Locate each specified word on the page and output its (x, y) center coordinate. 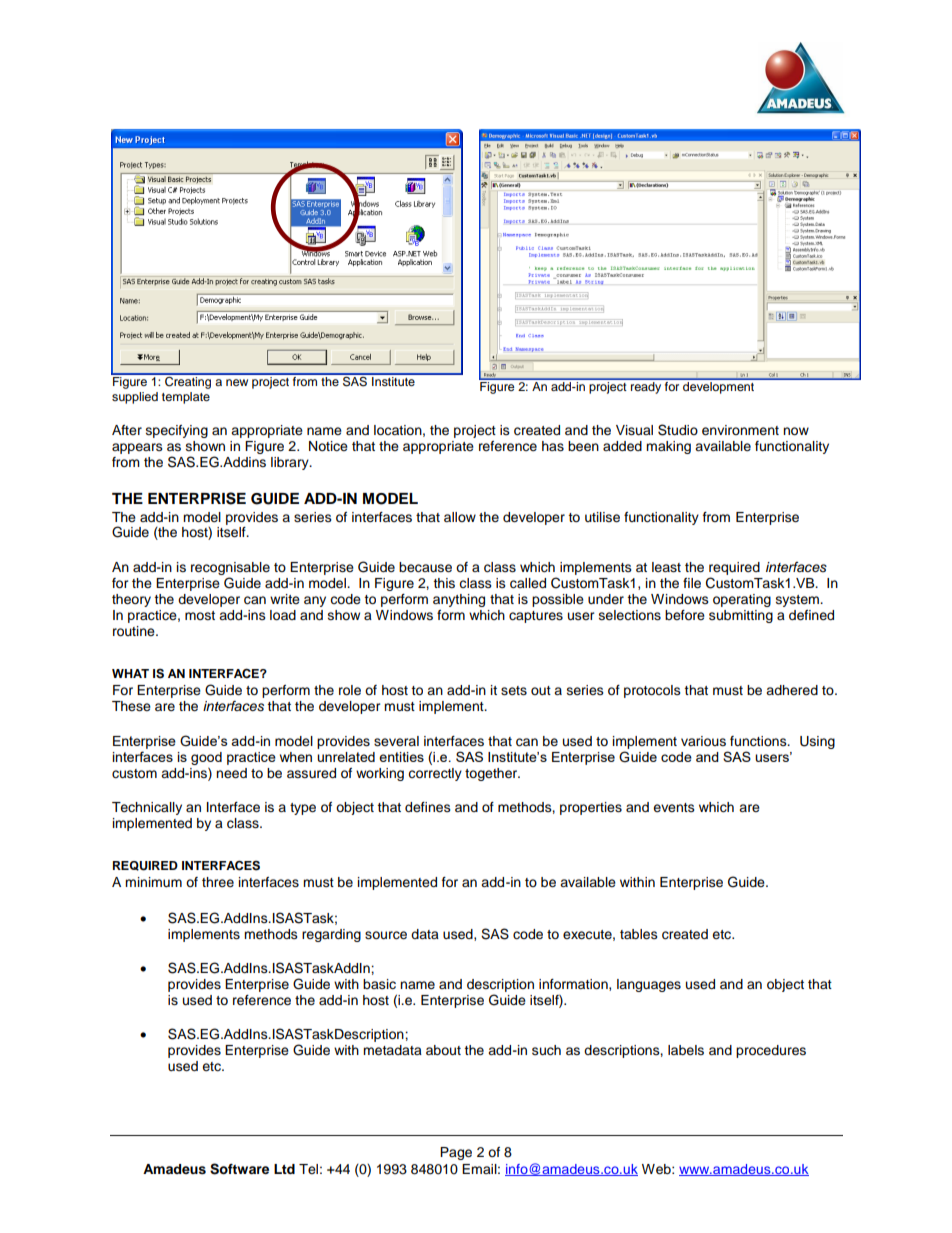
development (719, 386)
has (553, 446)
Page (456, 1153)
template (186, 398)
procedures (771, 1051)
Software (239, 1169)
